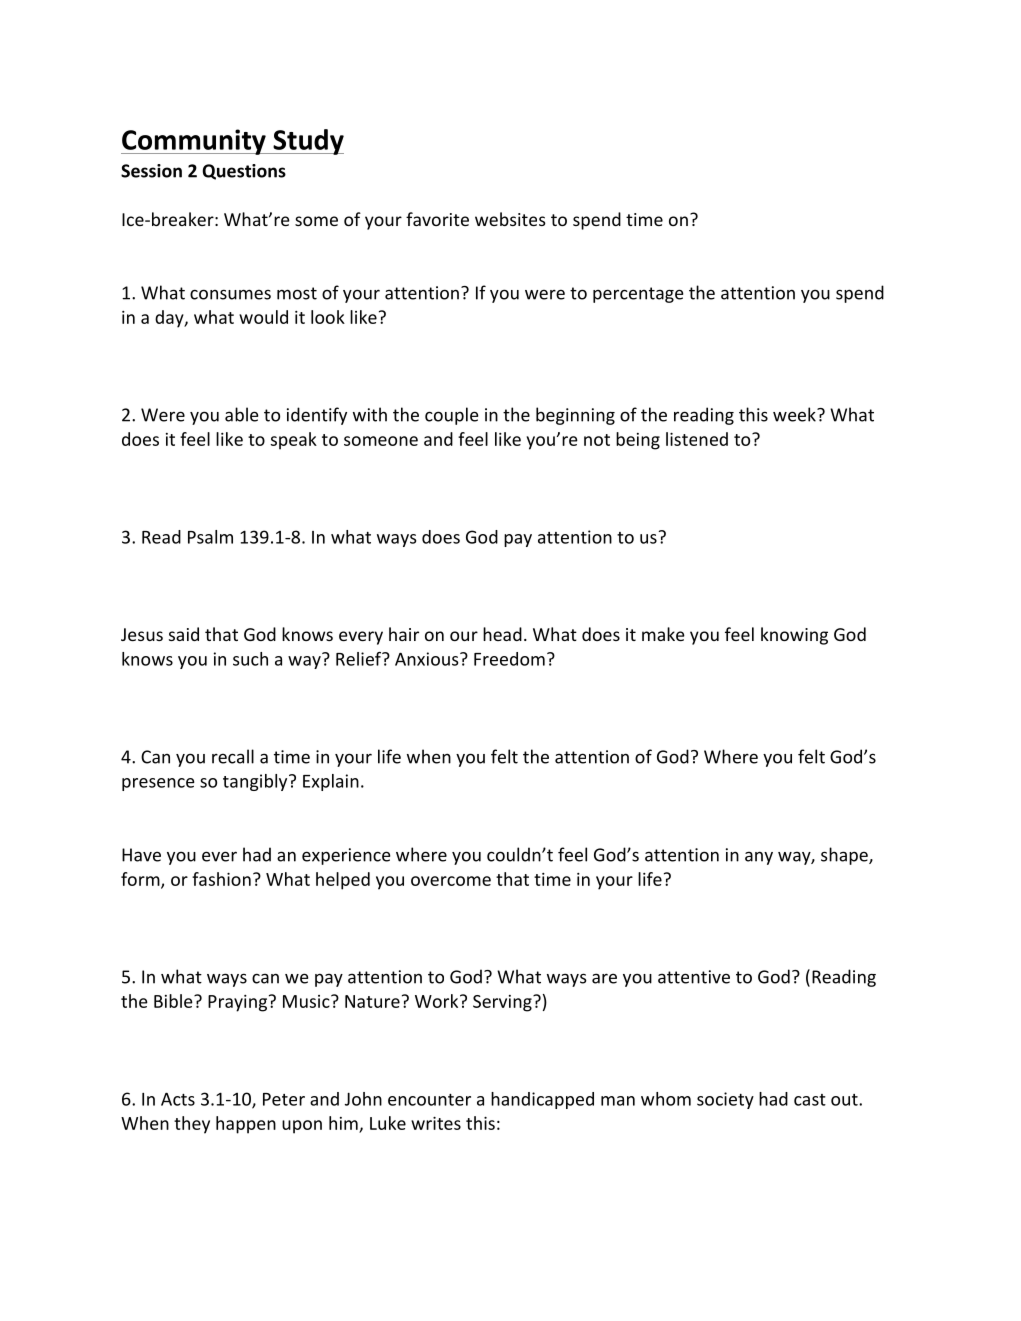  Describe the element at coordinates (451, 881) in the screenshot. I see `overcome` at that location.
